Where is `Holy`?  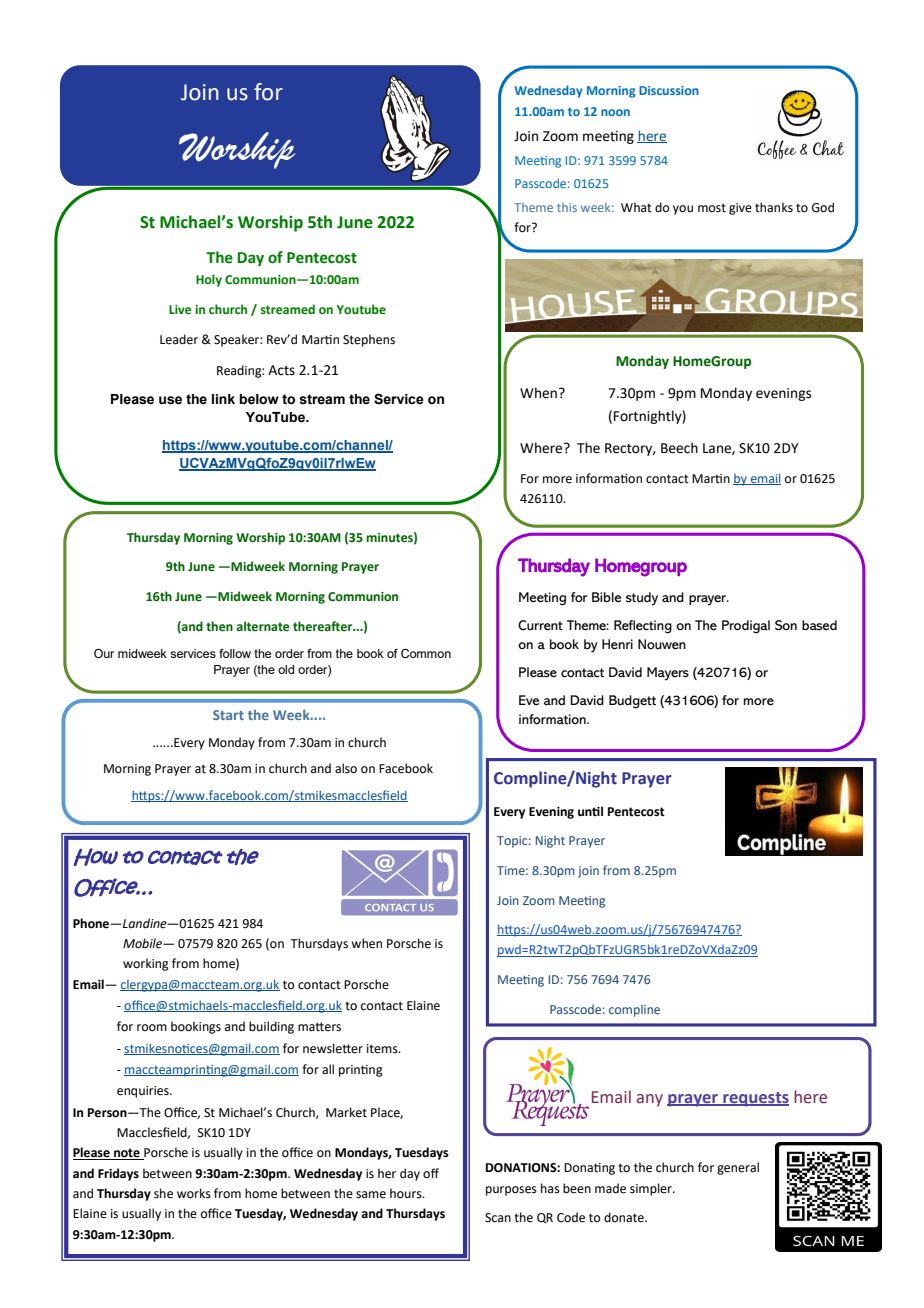 Holy is located at coordinates (209, 280).
